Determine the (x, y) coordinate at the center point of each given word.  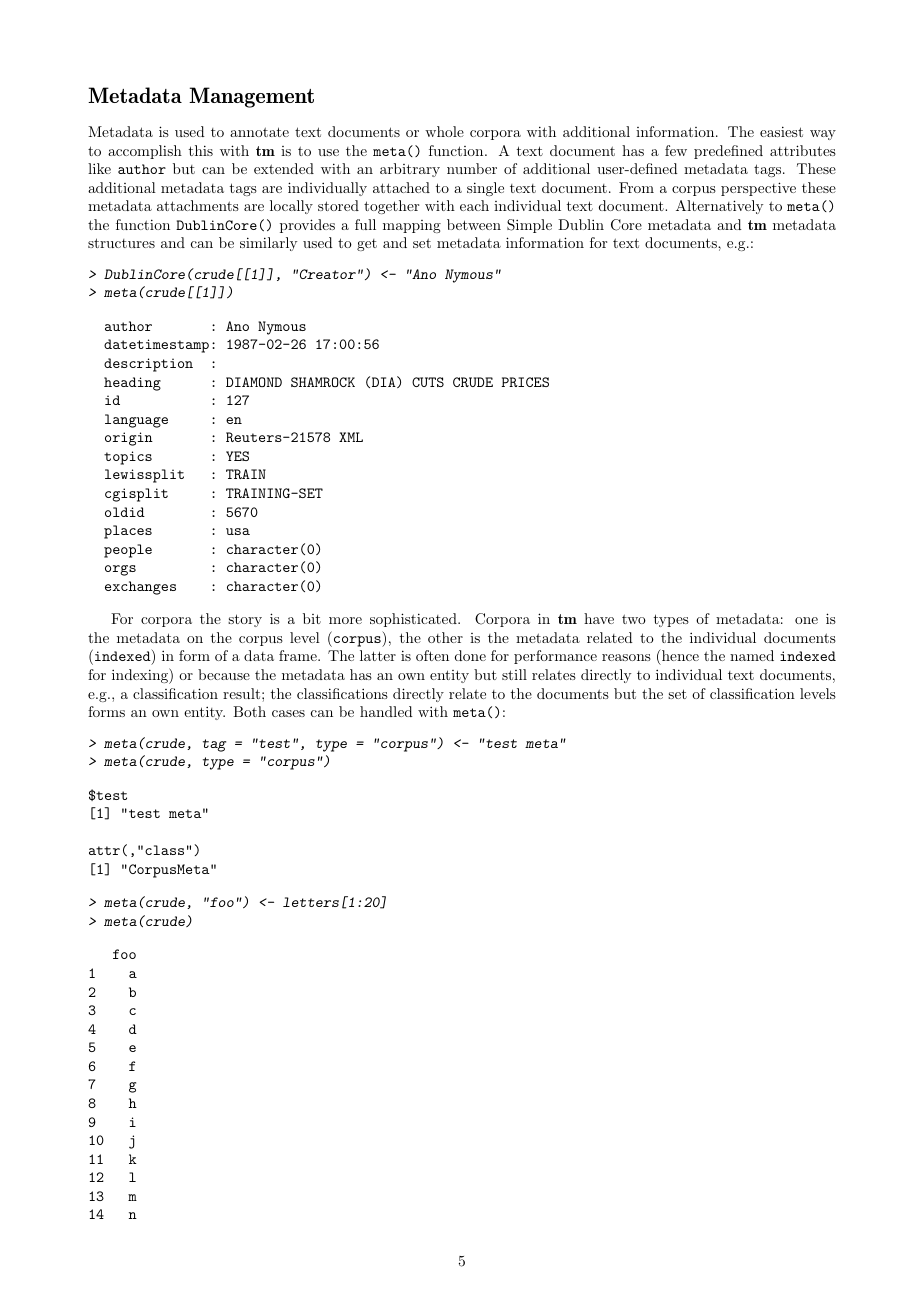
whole (444, 131)
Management (251, 97)
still (514, 674)
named (752, 655)
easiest (781, 131)
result (241, 693)
